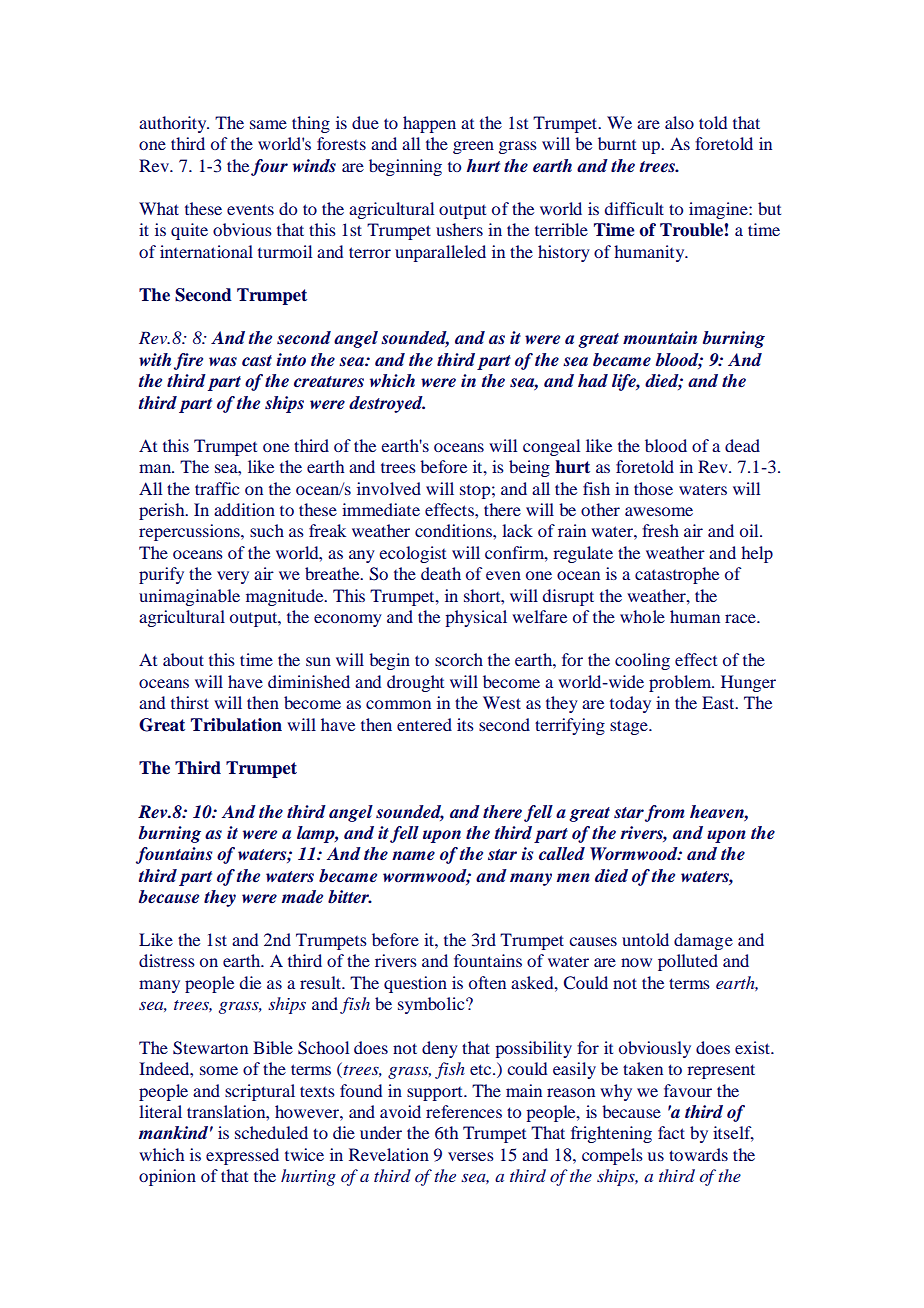 The image size is (924, 1308). I want to click on scorch, so click(459, 659).
